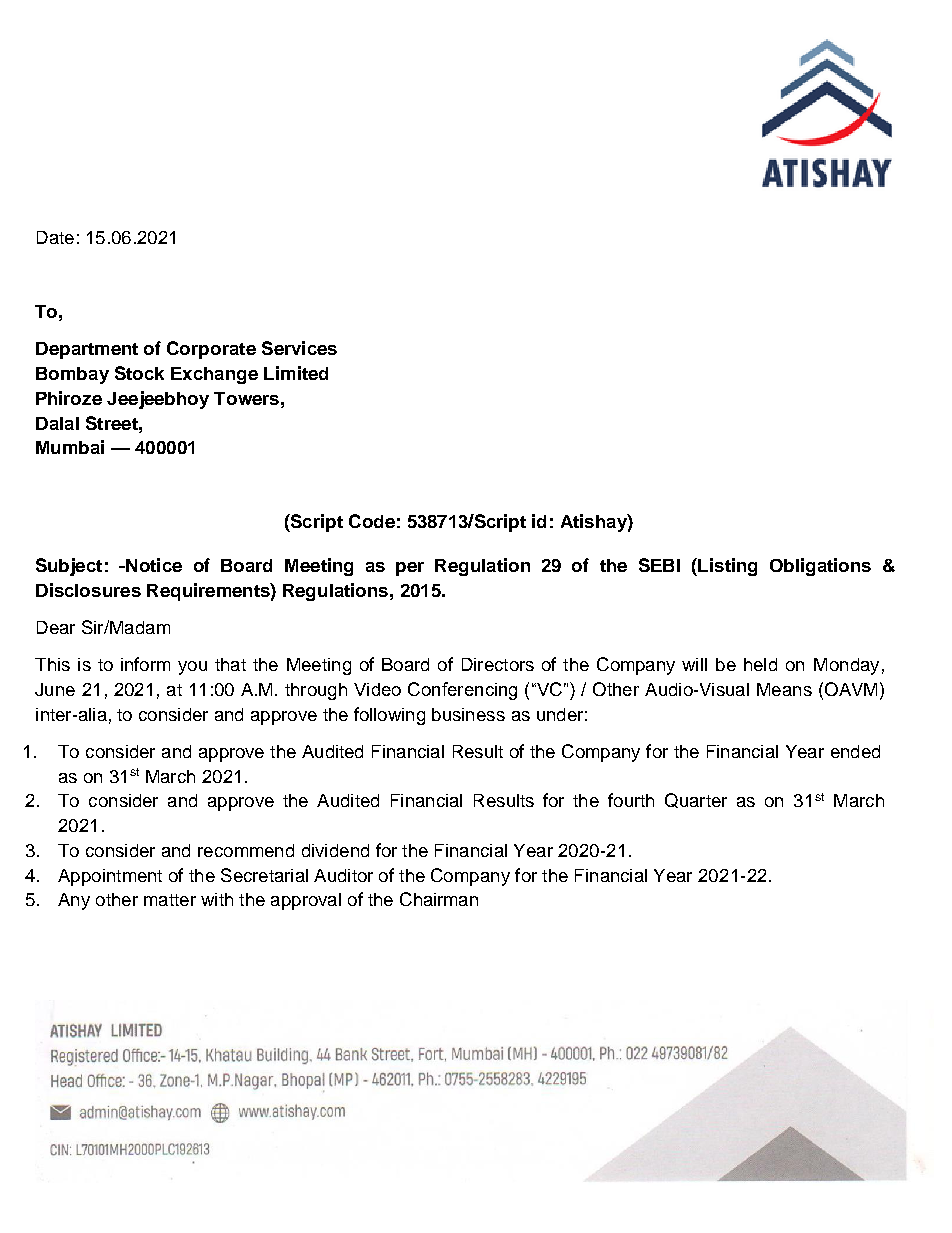 This page has width=952, height=1233. What do you see at coordinates (55, 237) in the page?
I see `Date` at bounding box center [55, 237].
